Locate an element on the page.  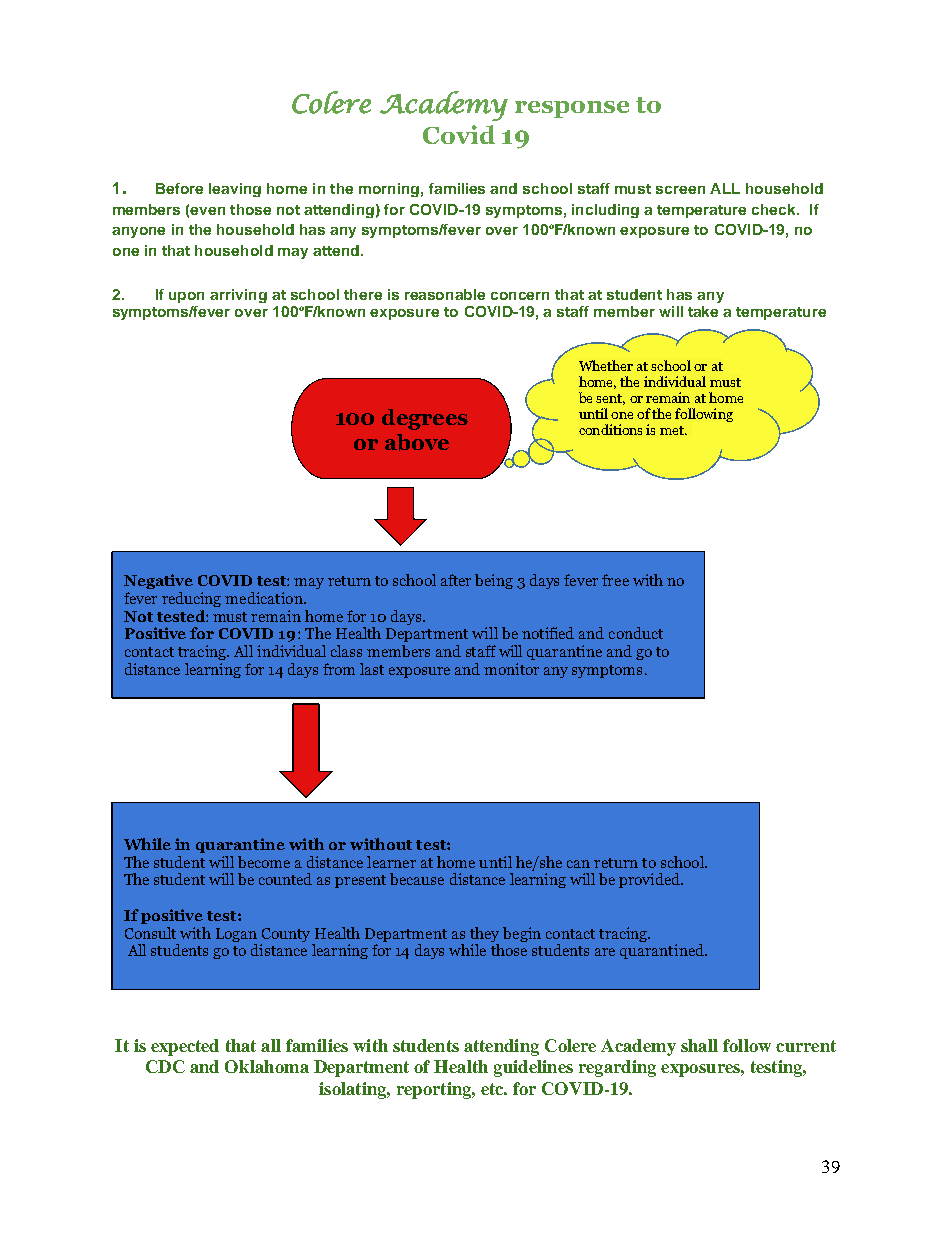
monitor is located at coordinates (511, 669).
